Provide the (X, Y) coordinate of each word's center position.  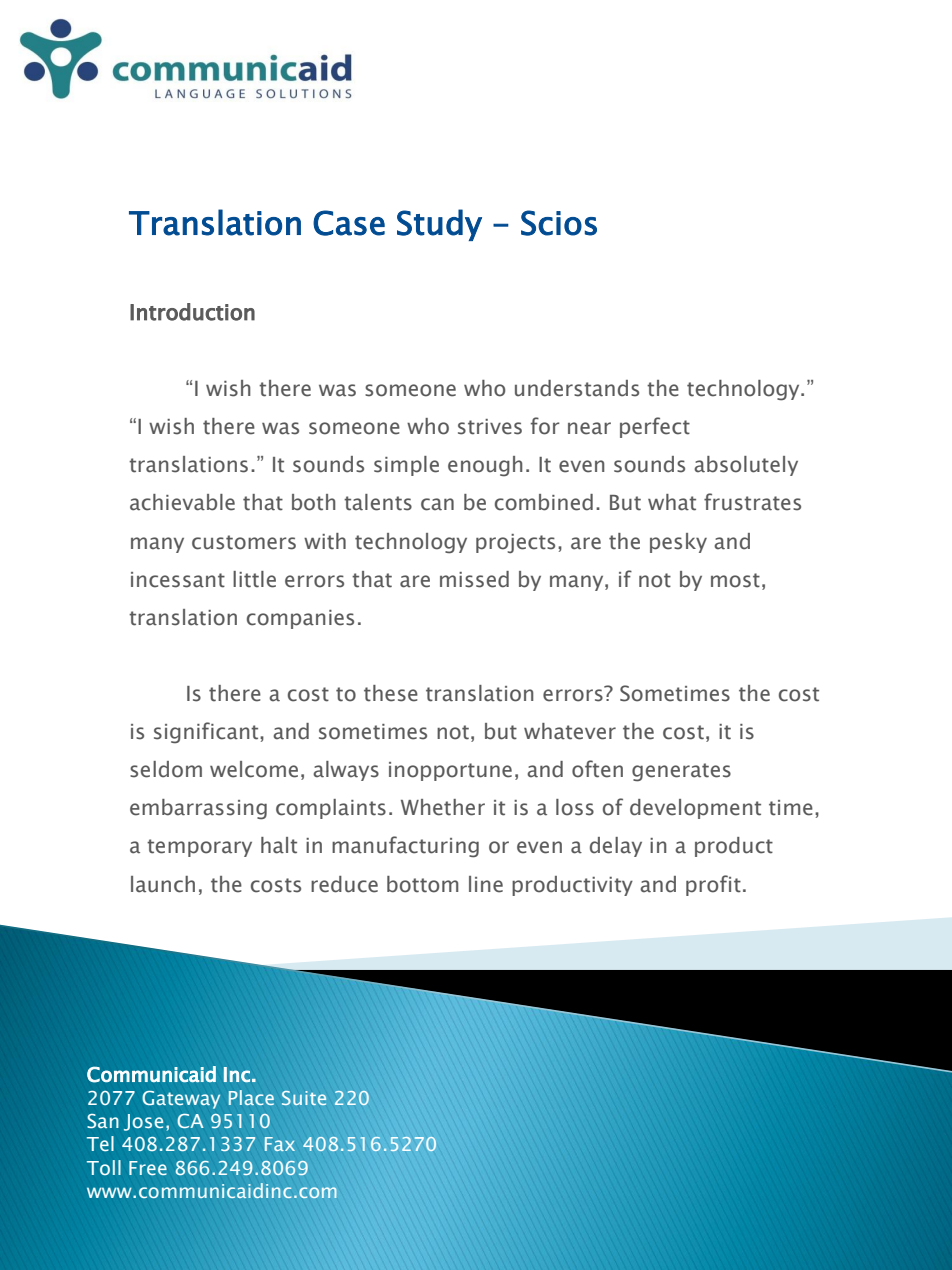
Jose (143, 1122)
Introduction (192, 312)
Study (439, 225)
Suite (304, 1098)
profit (713, 885)
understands (577, 388)
